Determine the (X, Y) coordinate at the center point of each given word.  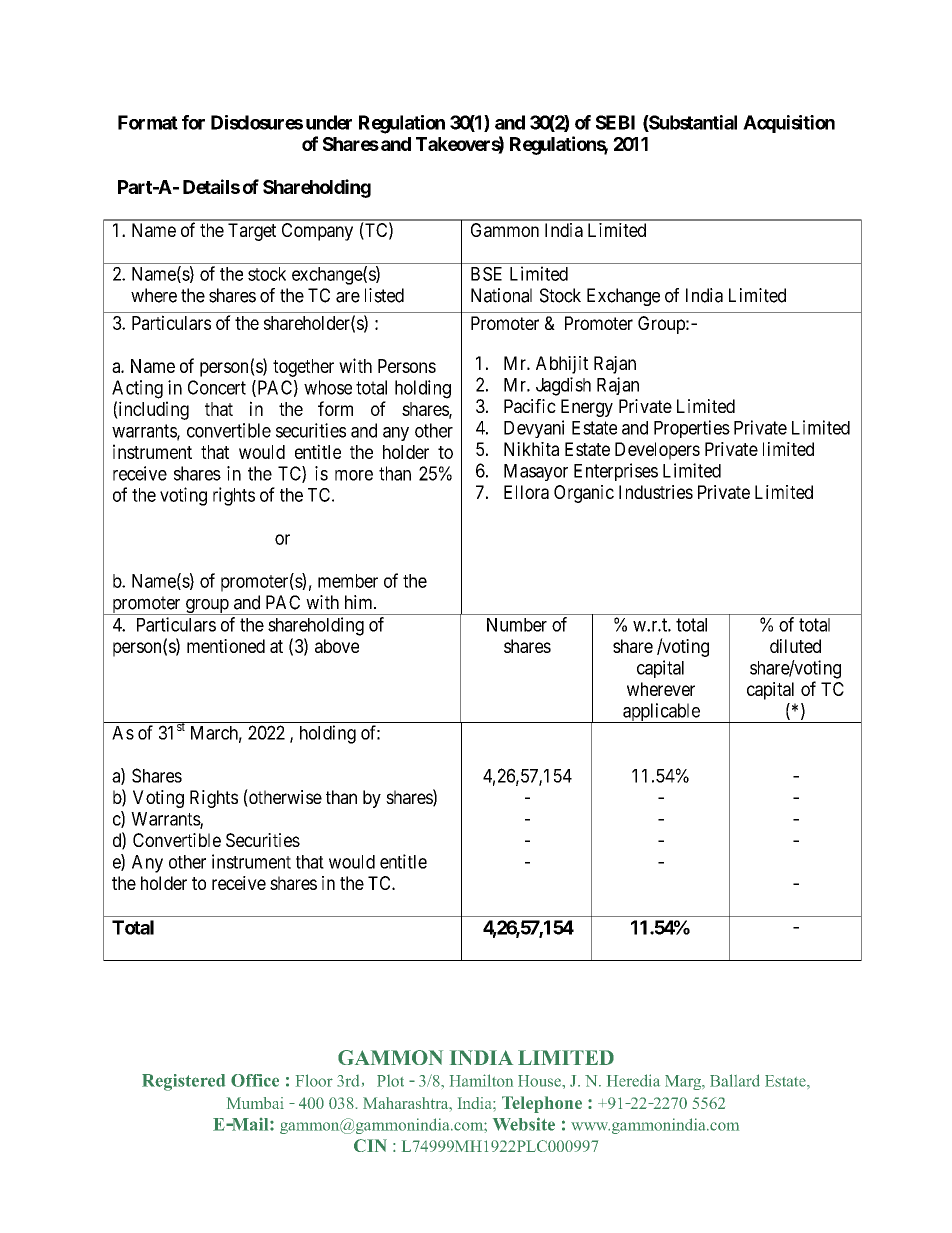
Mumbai (255, 1103)
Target (252, 232)
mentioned (226, 646)
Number (517, 625)
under (329, 122)
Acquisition (789, 124)
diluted (795, 646)
